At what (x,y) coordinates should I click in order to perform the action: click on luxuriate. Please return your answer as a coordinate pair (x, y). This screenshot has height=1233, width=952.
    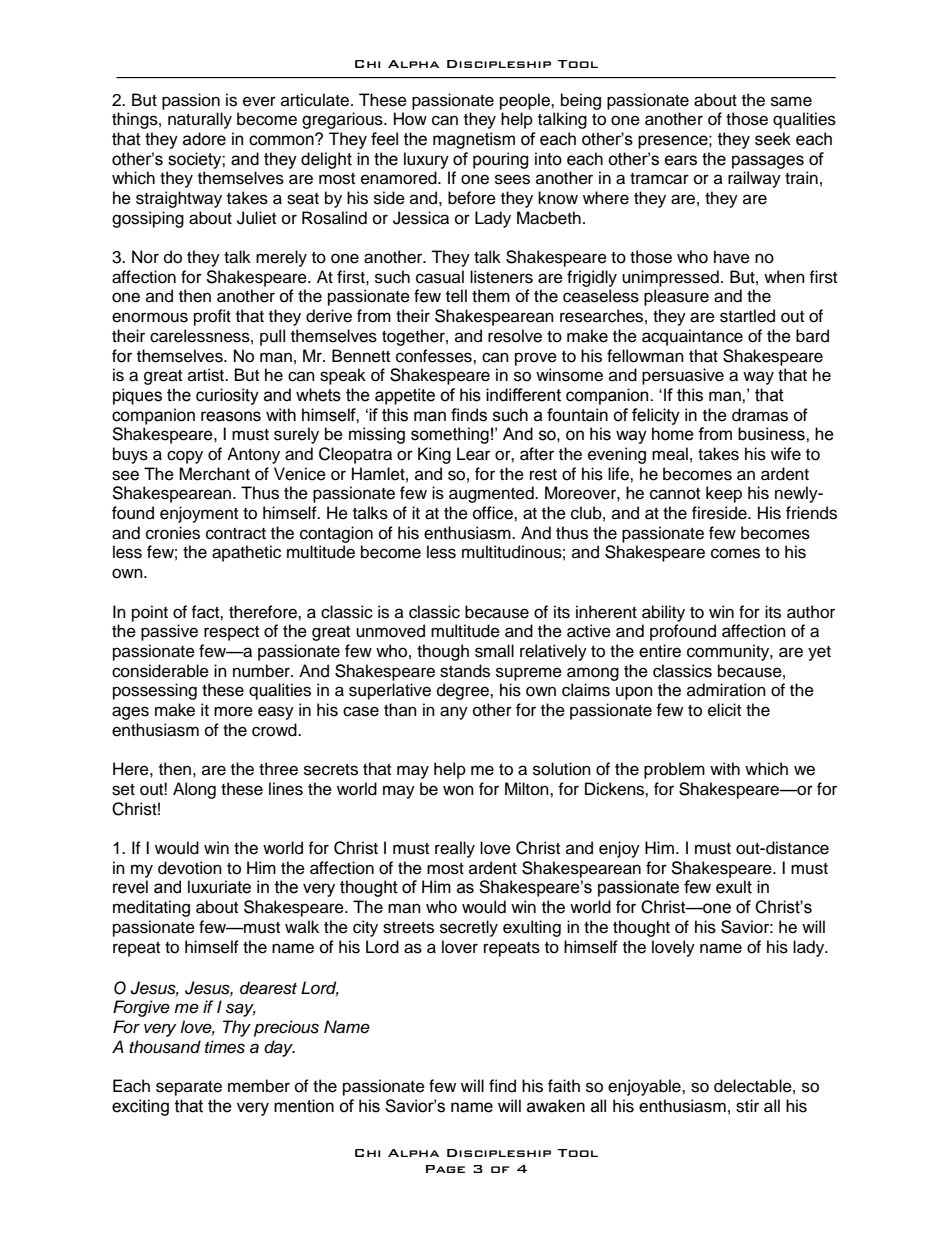
    Looking at the image, I should click on (219, 887).
